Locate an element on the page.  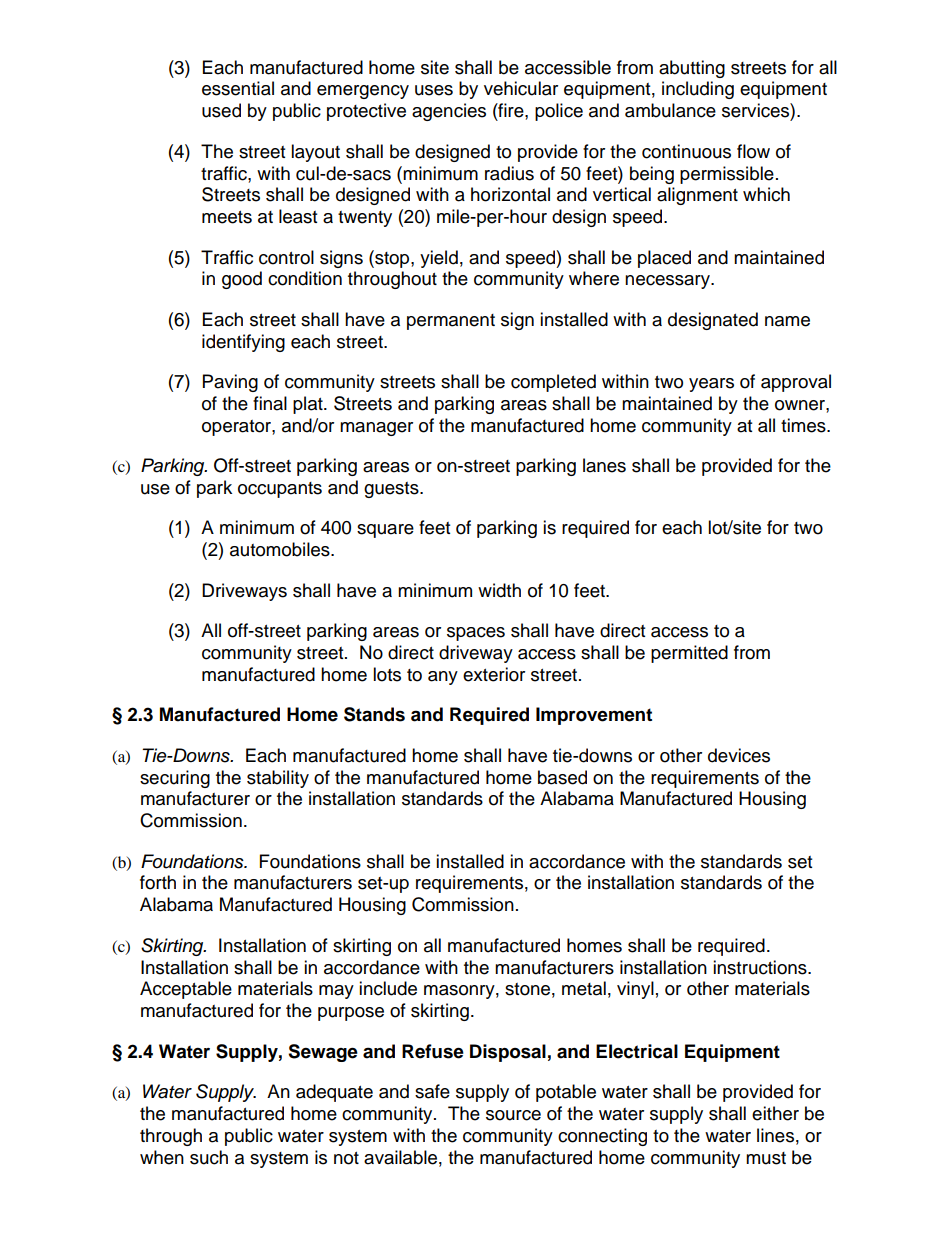
permitted is located at coordinates (689, 654).
